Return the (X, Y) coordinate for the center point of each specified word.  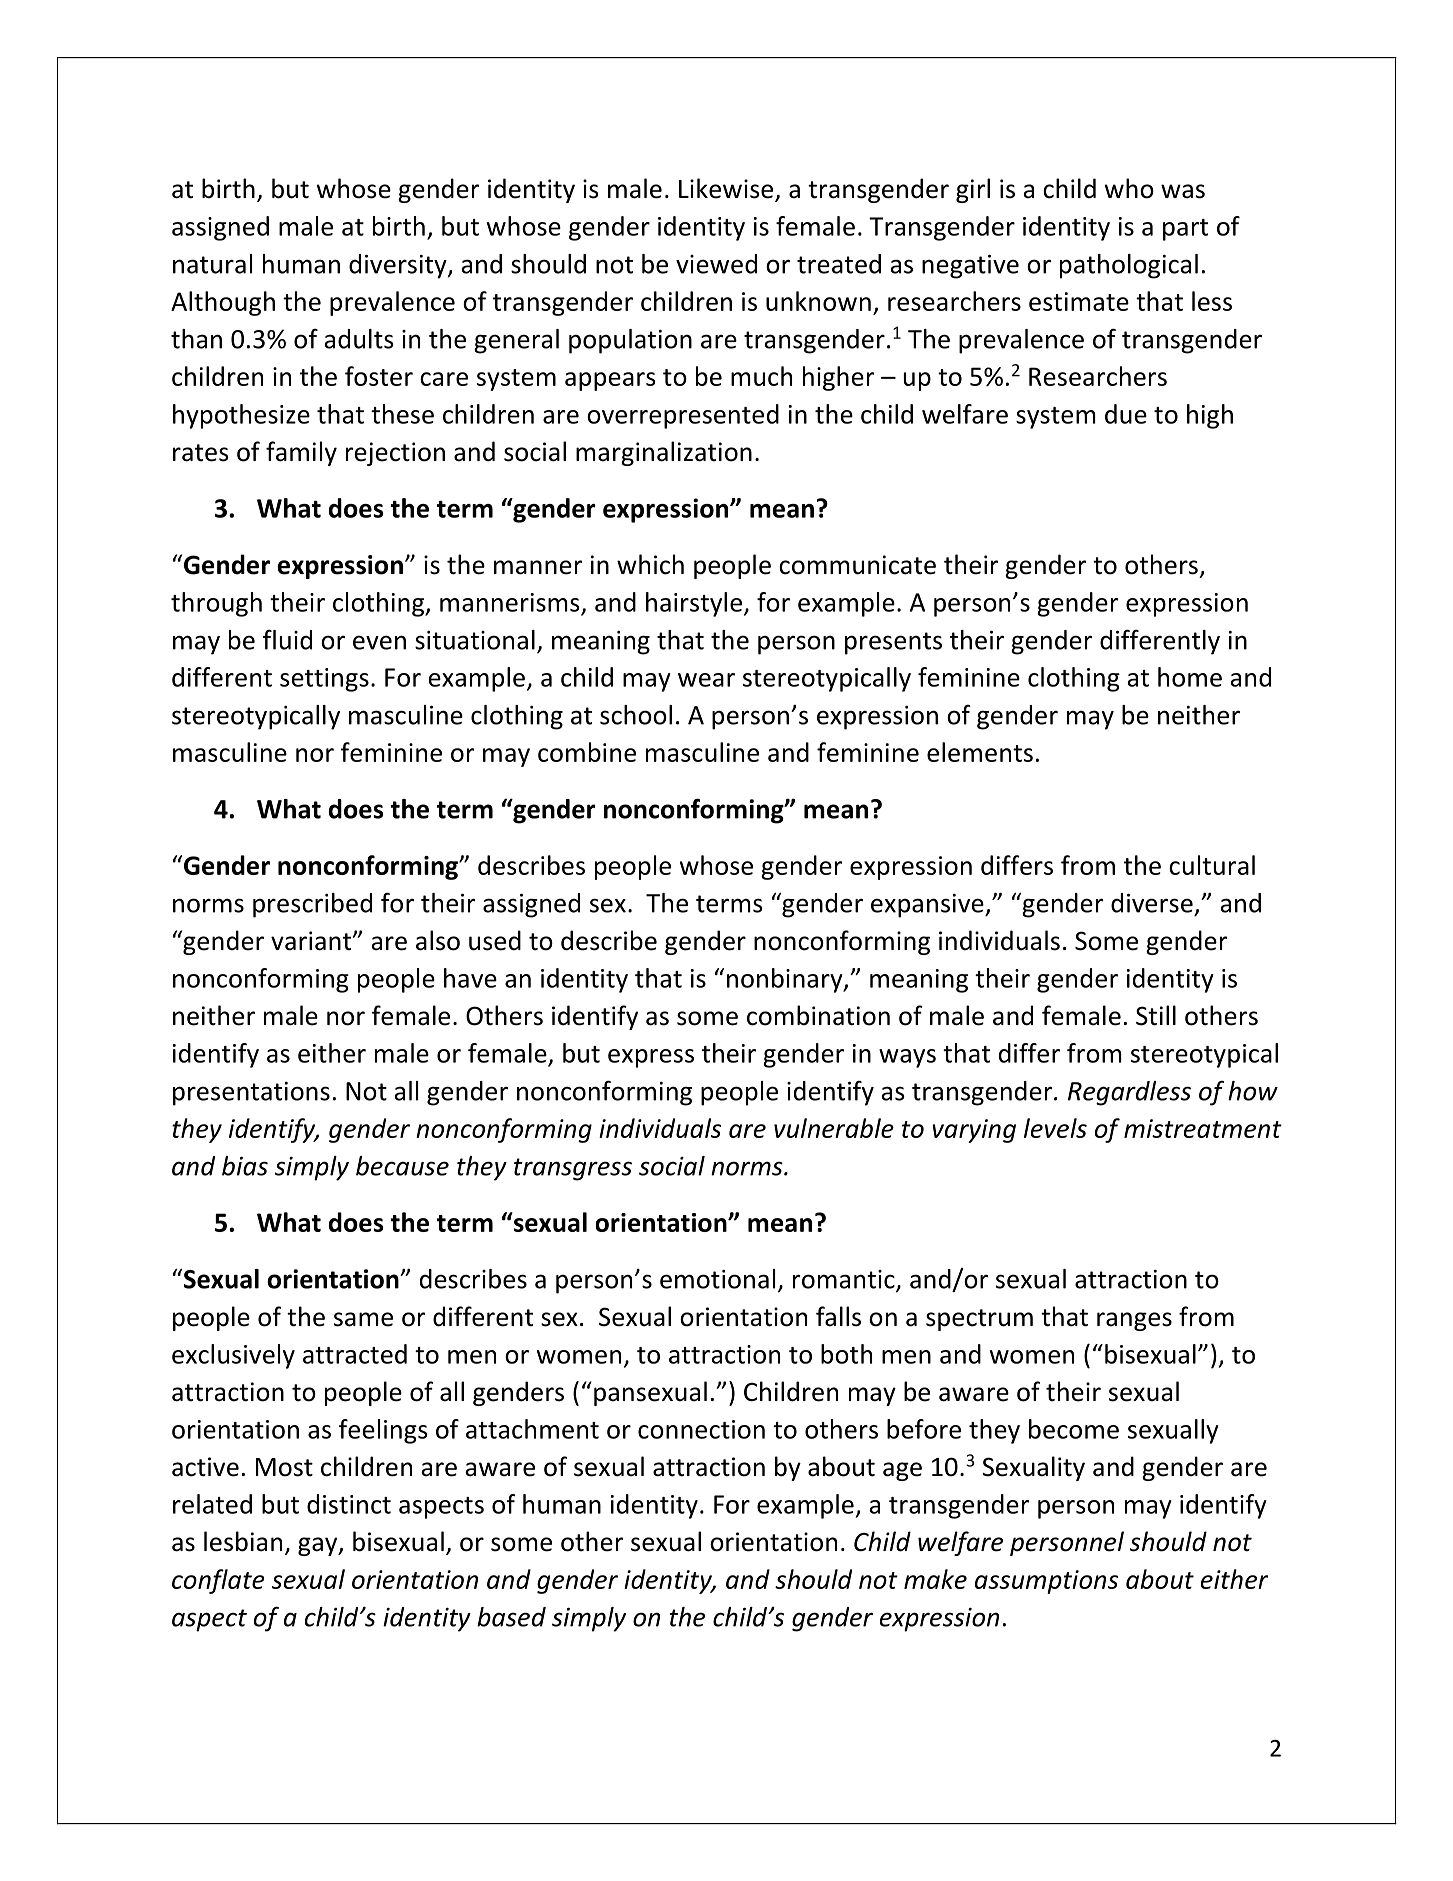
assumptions (1046, 1582)
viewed (716, 264)
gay (319, 1546)
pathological (1129, 266)
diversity (399, 266)
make (935, 1579)
